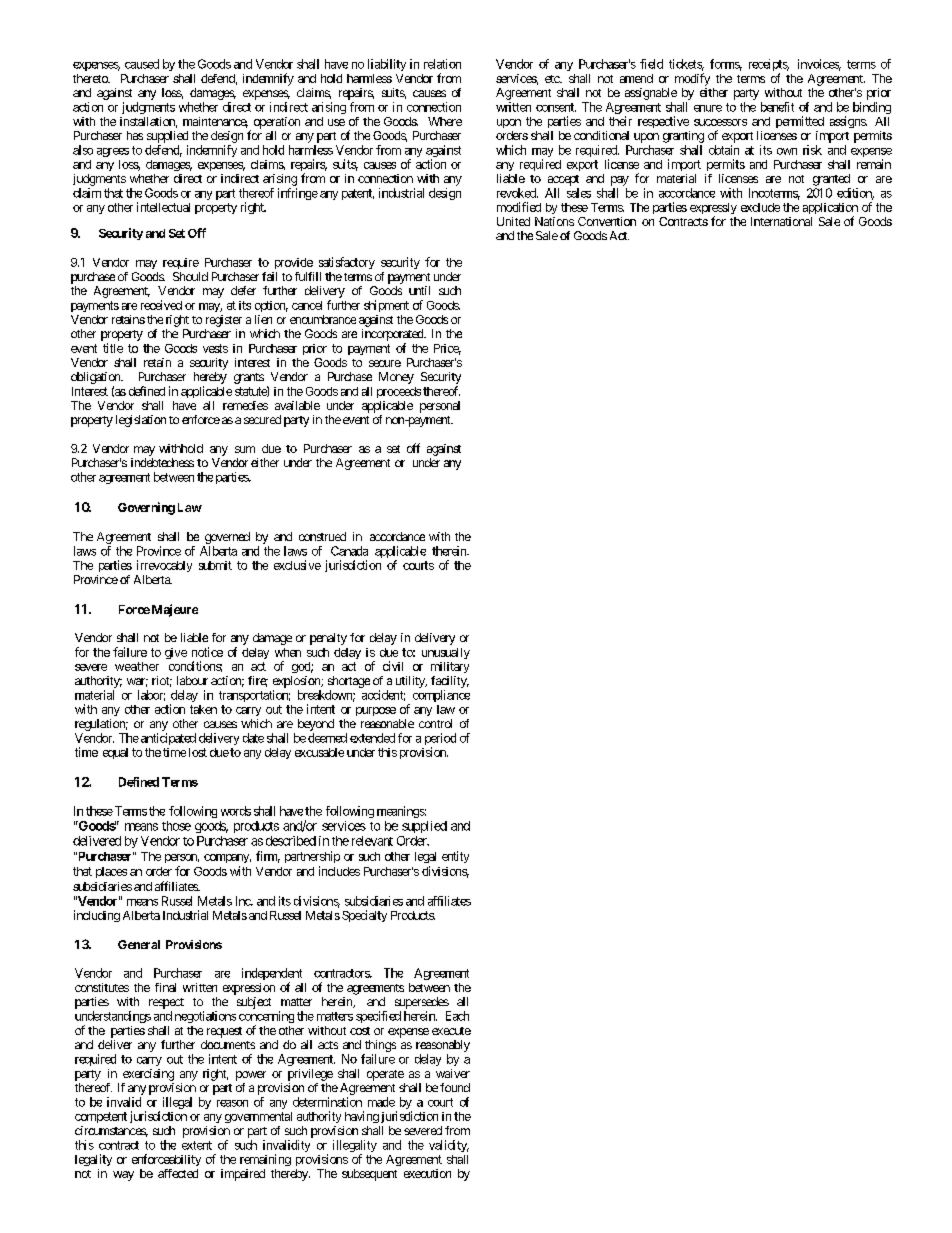 The height and width of the screenshot is (1233, 952). What do you see at coordinates (777, 107) in the screenshot?
I see `benefit` at bounding box center [777, 107].
